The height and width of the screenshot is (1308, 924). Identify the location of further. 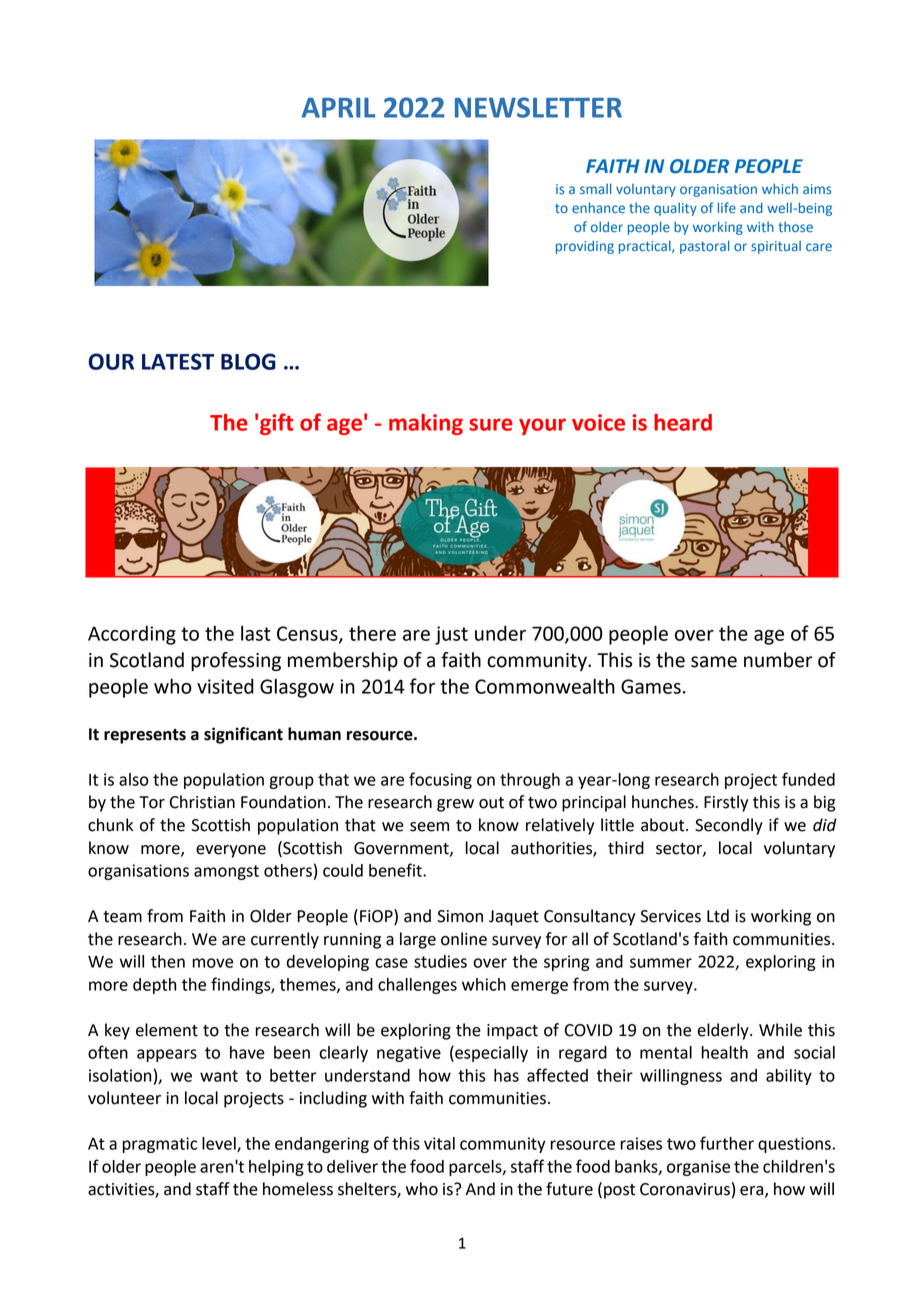
(727, 1143).
